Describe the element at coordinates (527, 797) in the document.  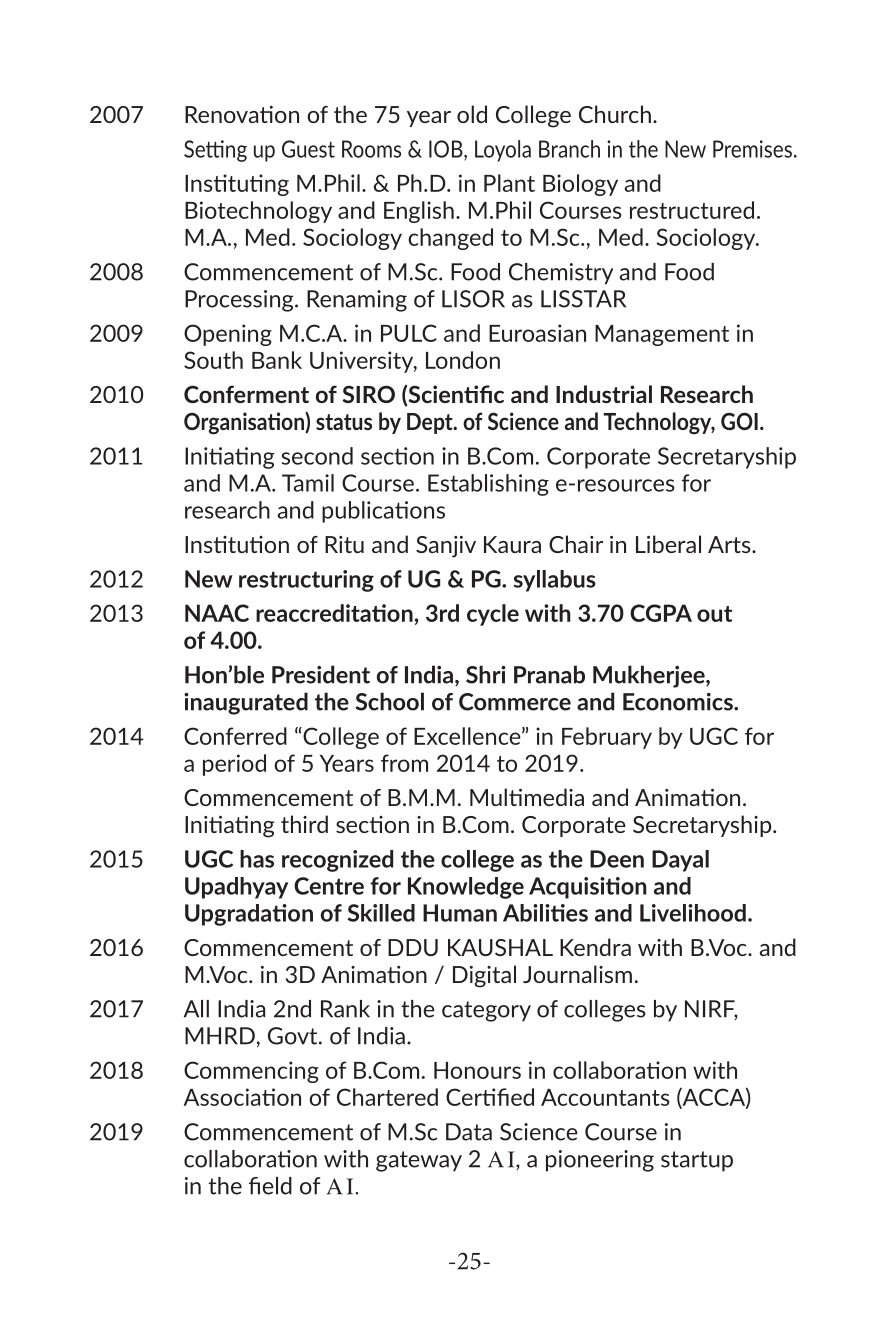
I see `Multimedia` at that location.
